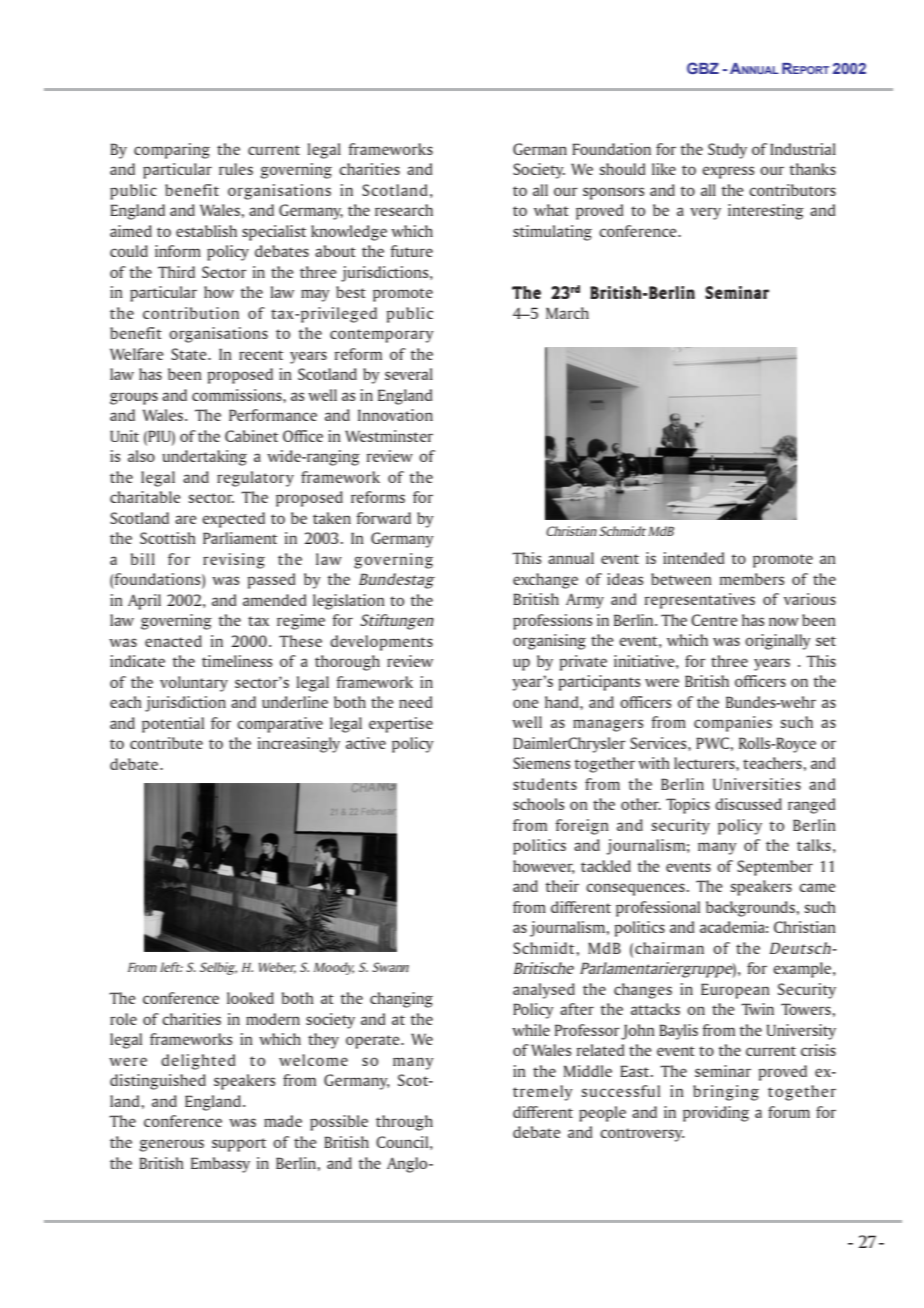 The width and height of the screenshot is (924, 1308). I want to click on rules, so click(236, 169).
